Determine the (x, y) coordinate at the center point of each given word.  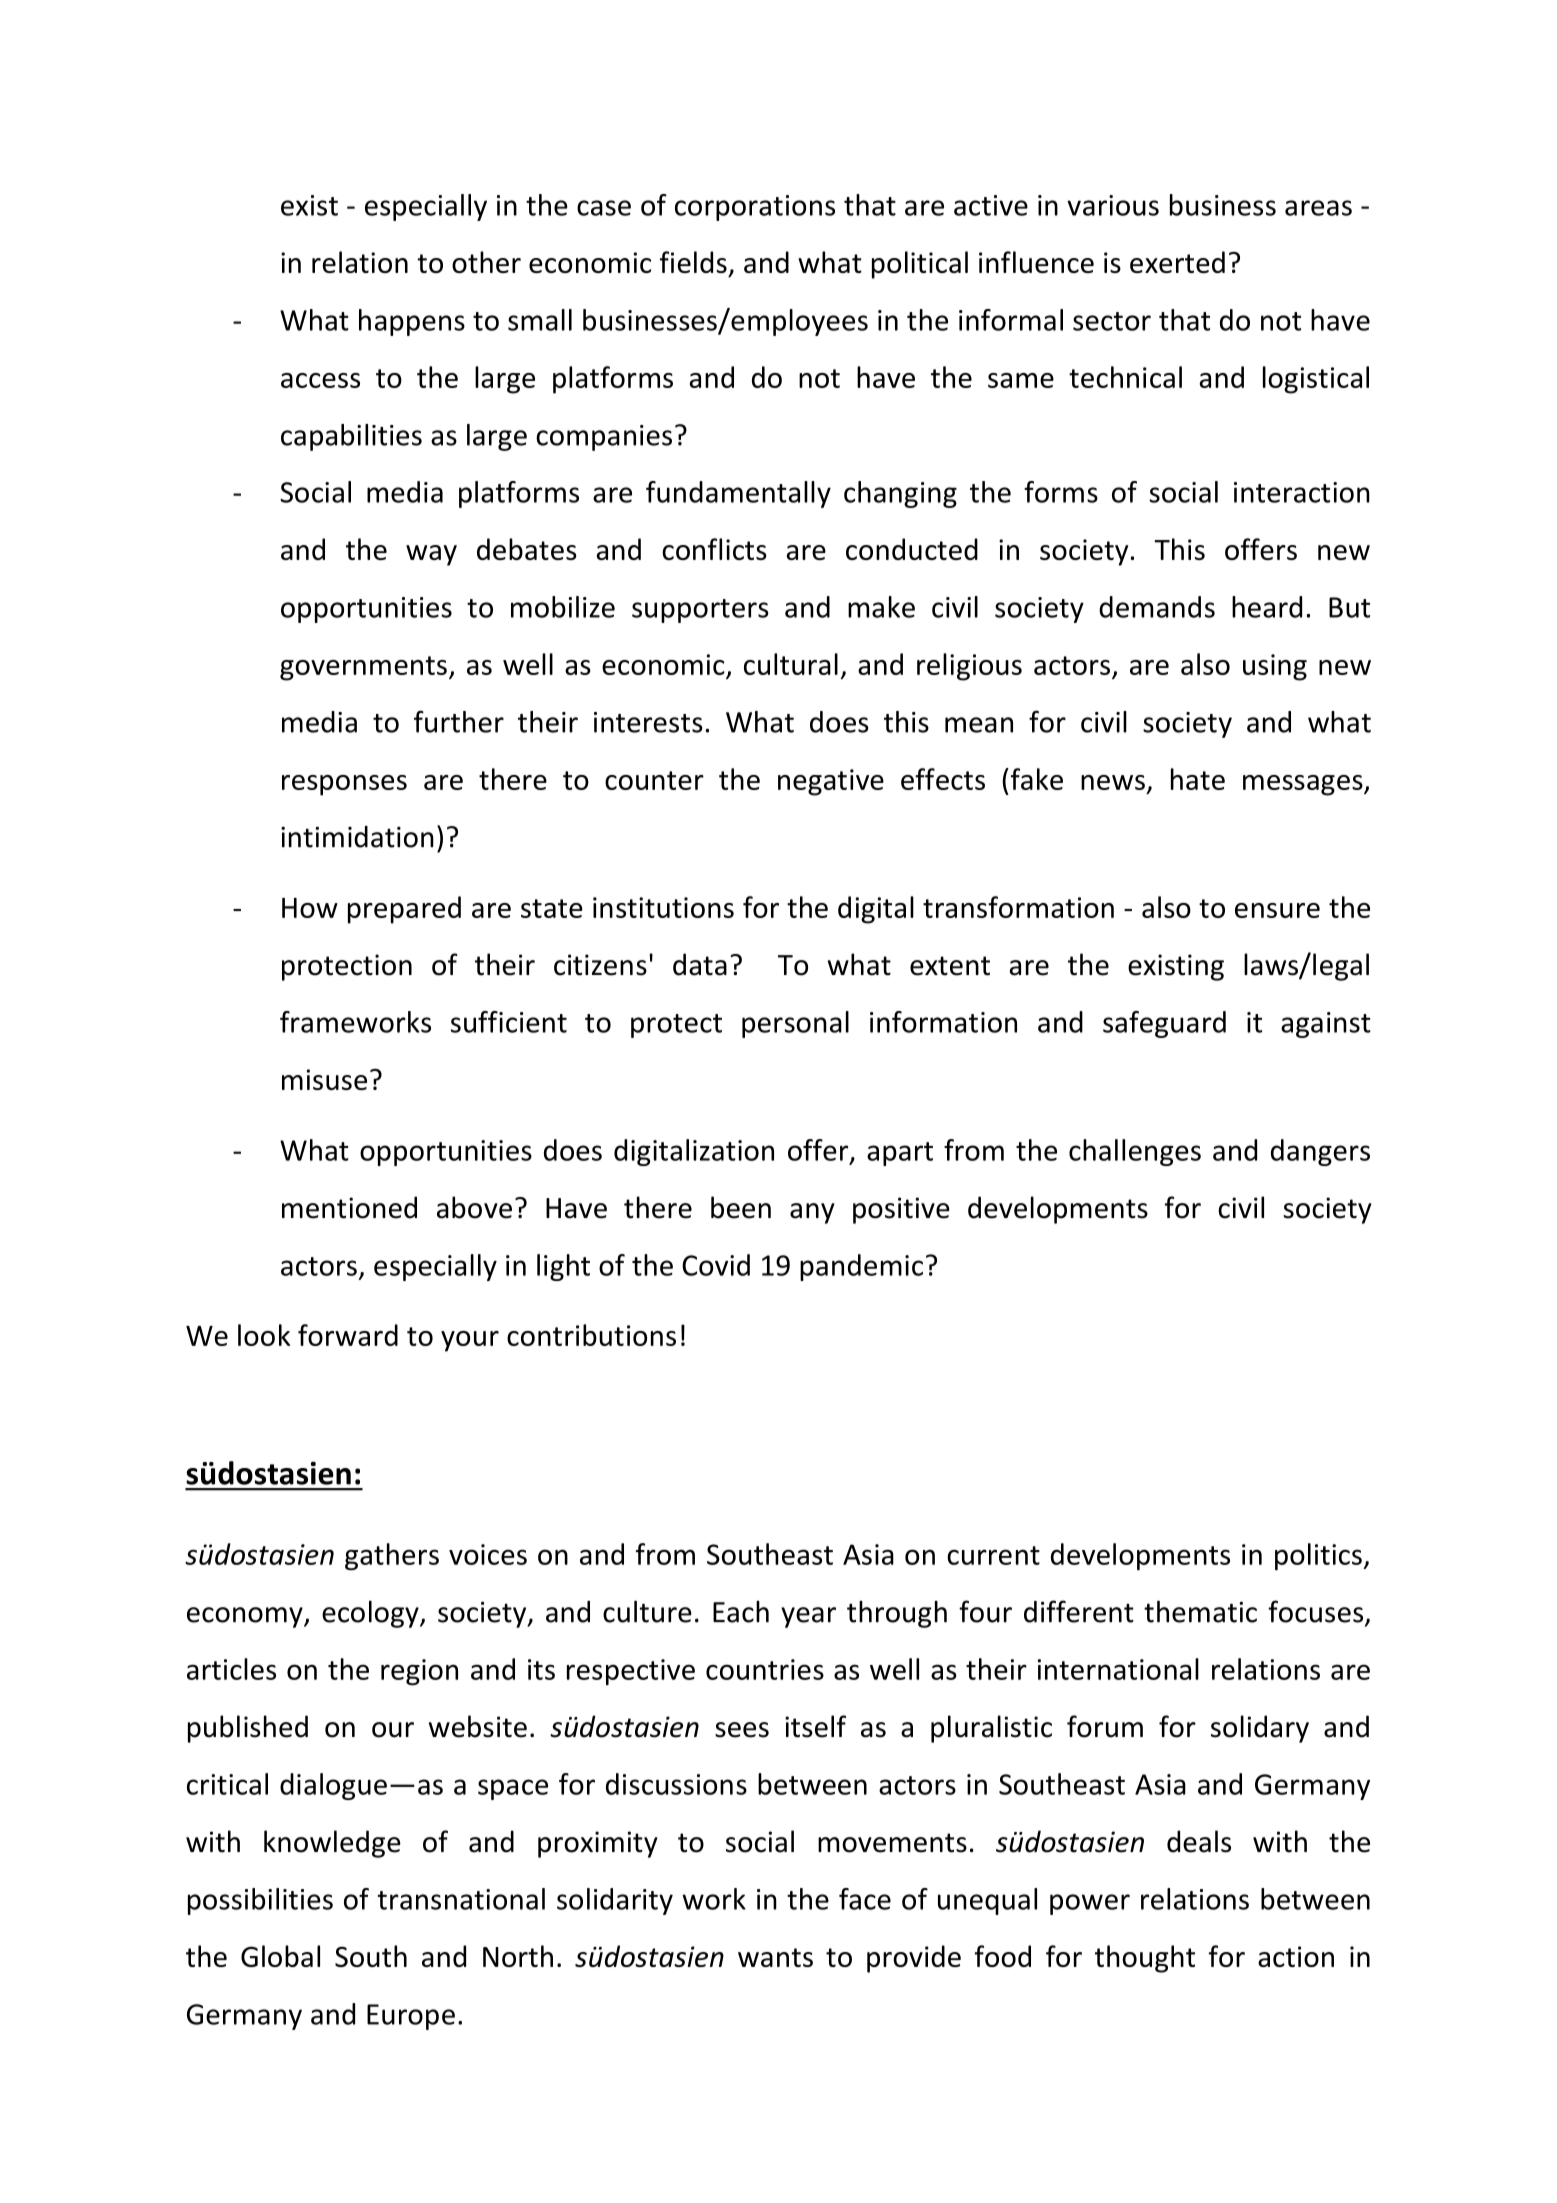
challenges (1135, 1152)
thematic (1200, 1611)
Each (741, 1611)
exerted (1177, 262)
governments (363, 668)
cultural (791, 664)
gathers (392, 1557)
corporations (755, 208)
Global (280, 1956)
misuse (324, 1079)
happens (412, 322)
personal (795, 1024)
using (1275, 667)
